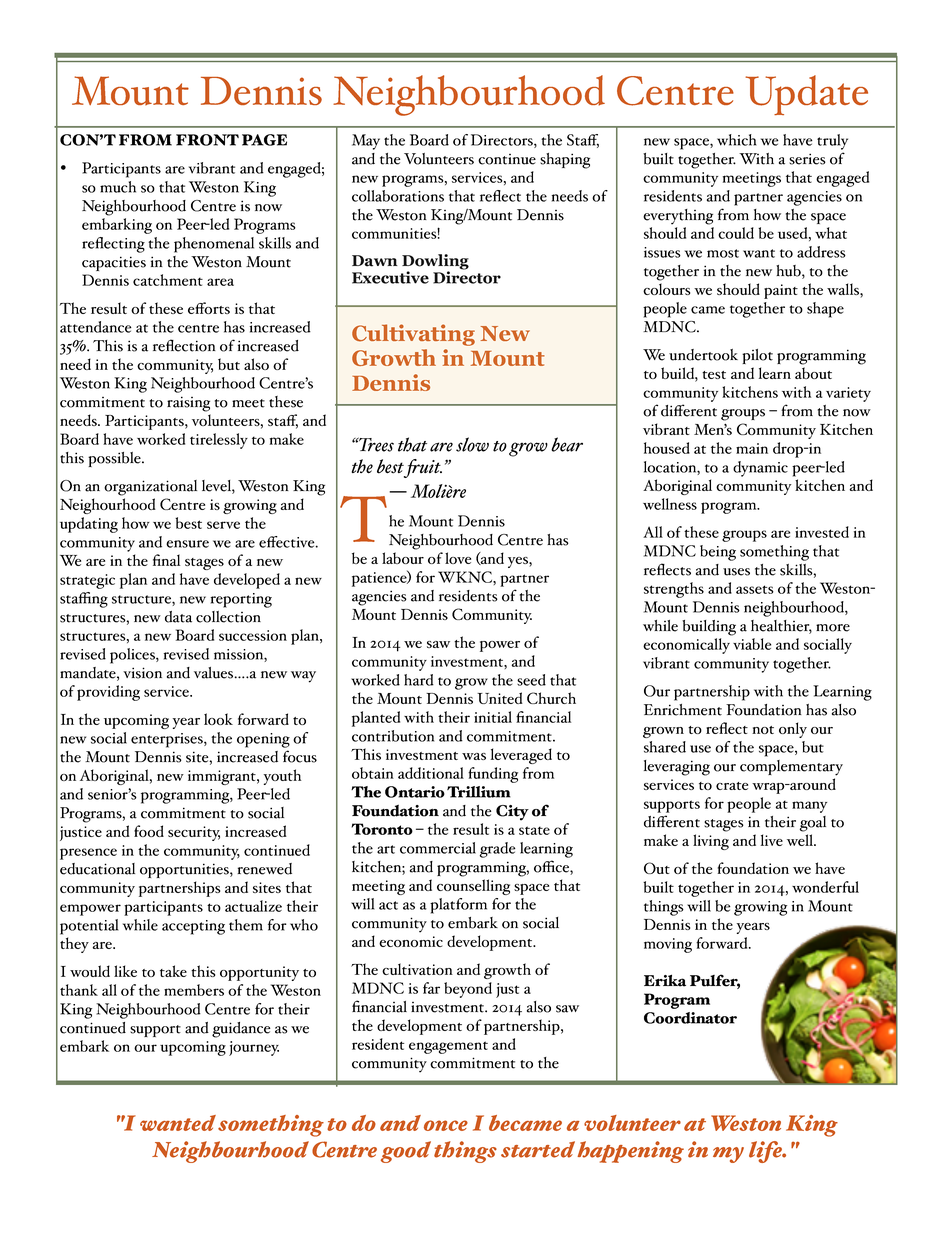 Image resolution: width=952 pixels, height=1233 pixels. Describe the element at coordinates (479, 792) in the screenshot. I see `Trillium` at that location.
